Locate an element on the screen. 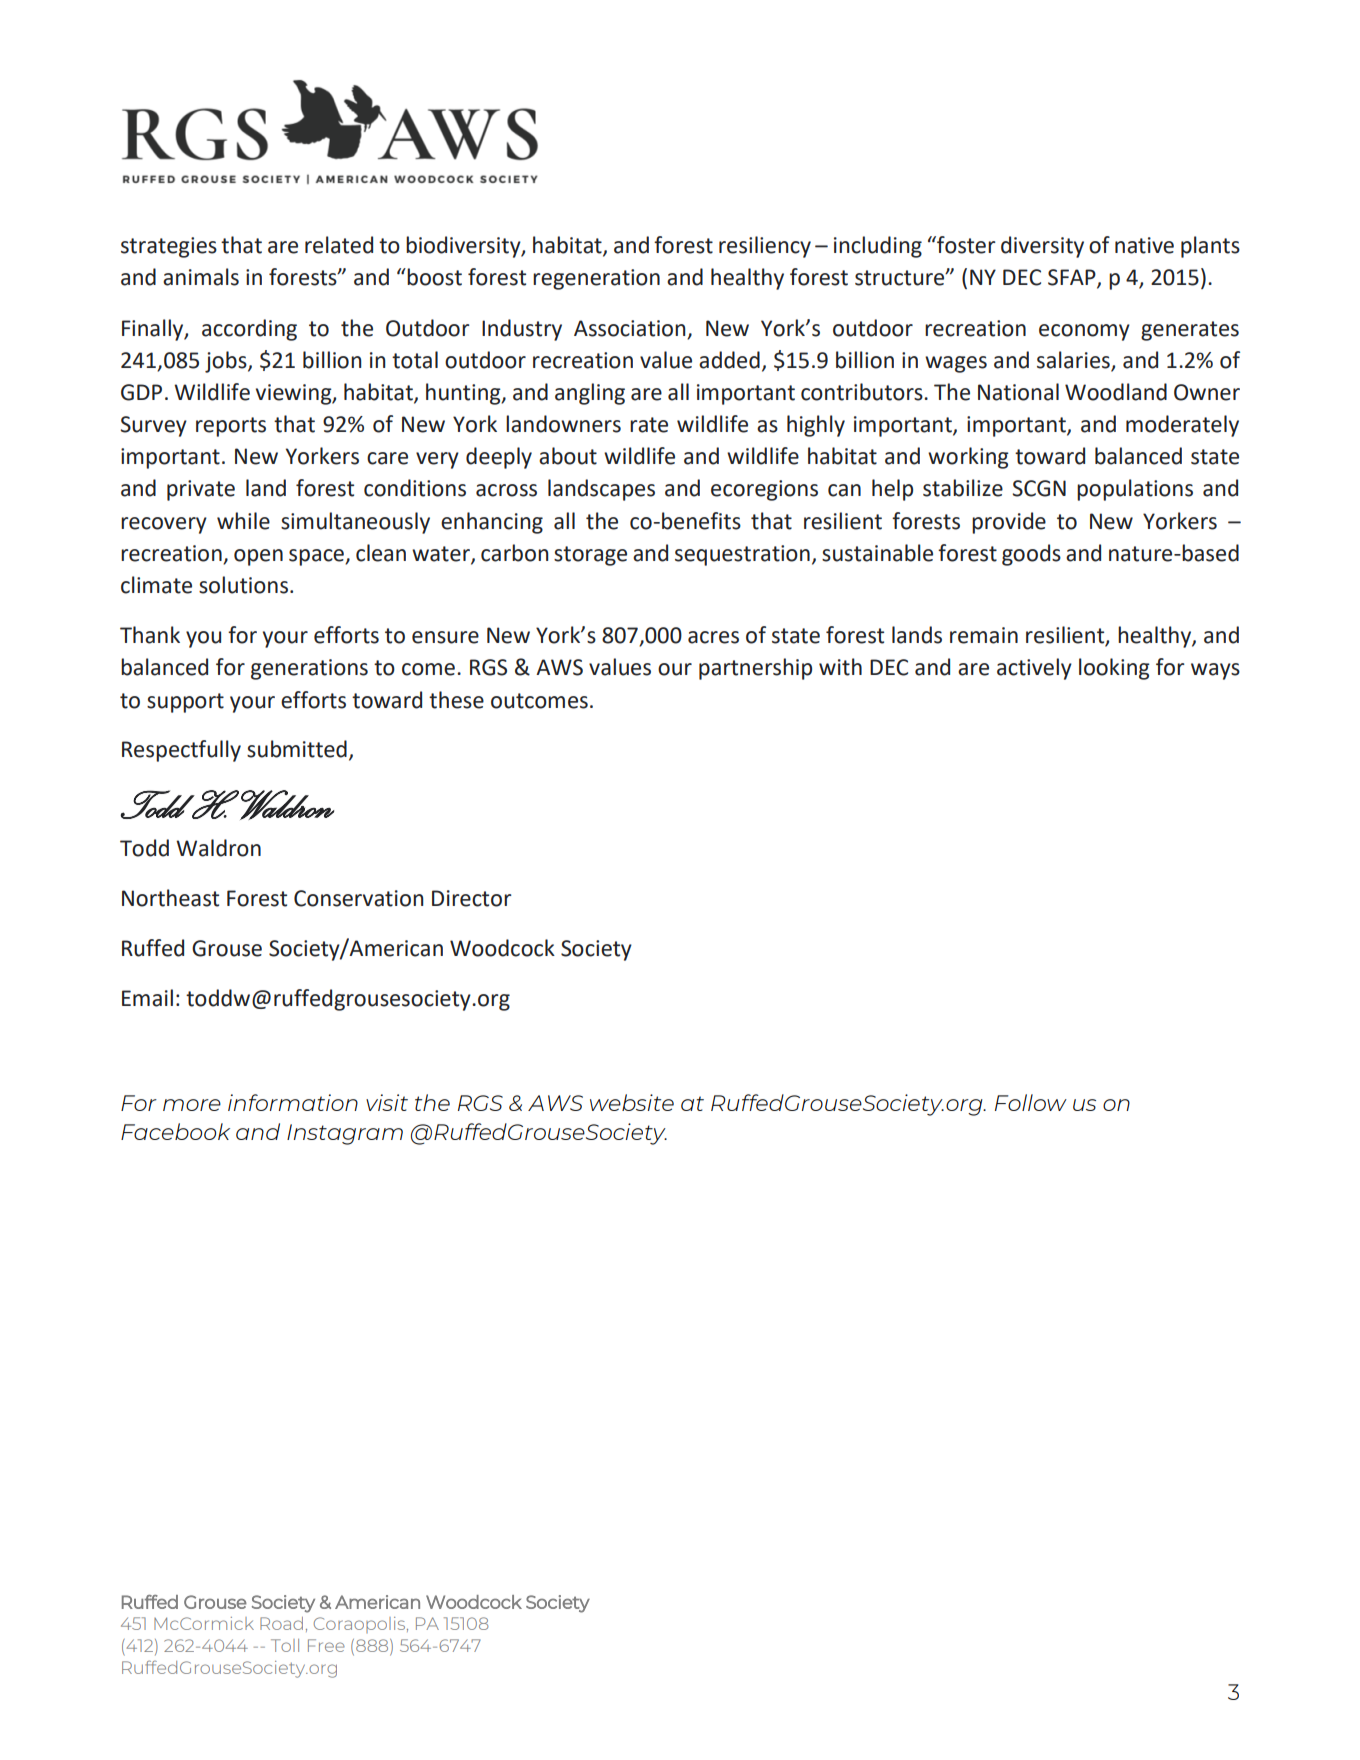 This screenshot has height=1760, width=1360. Free is located at coordinates (326, 1645).
